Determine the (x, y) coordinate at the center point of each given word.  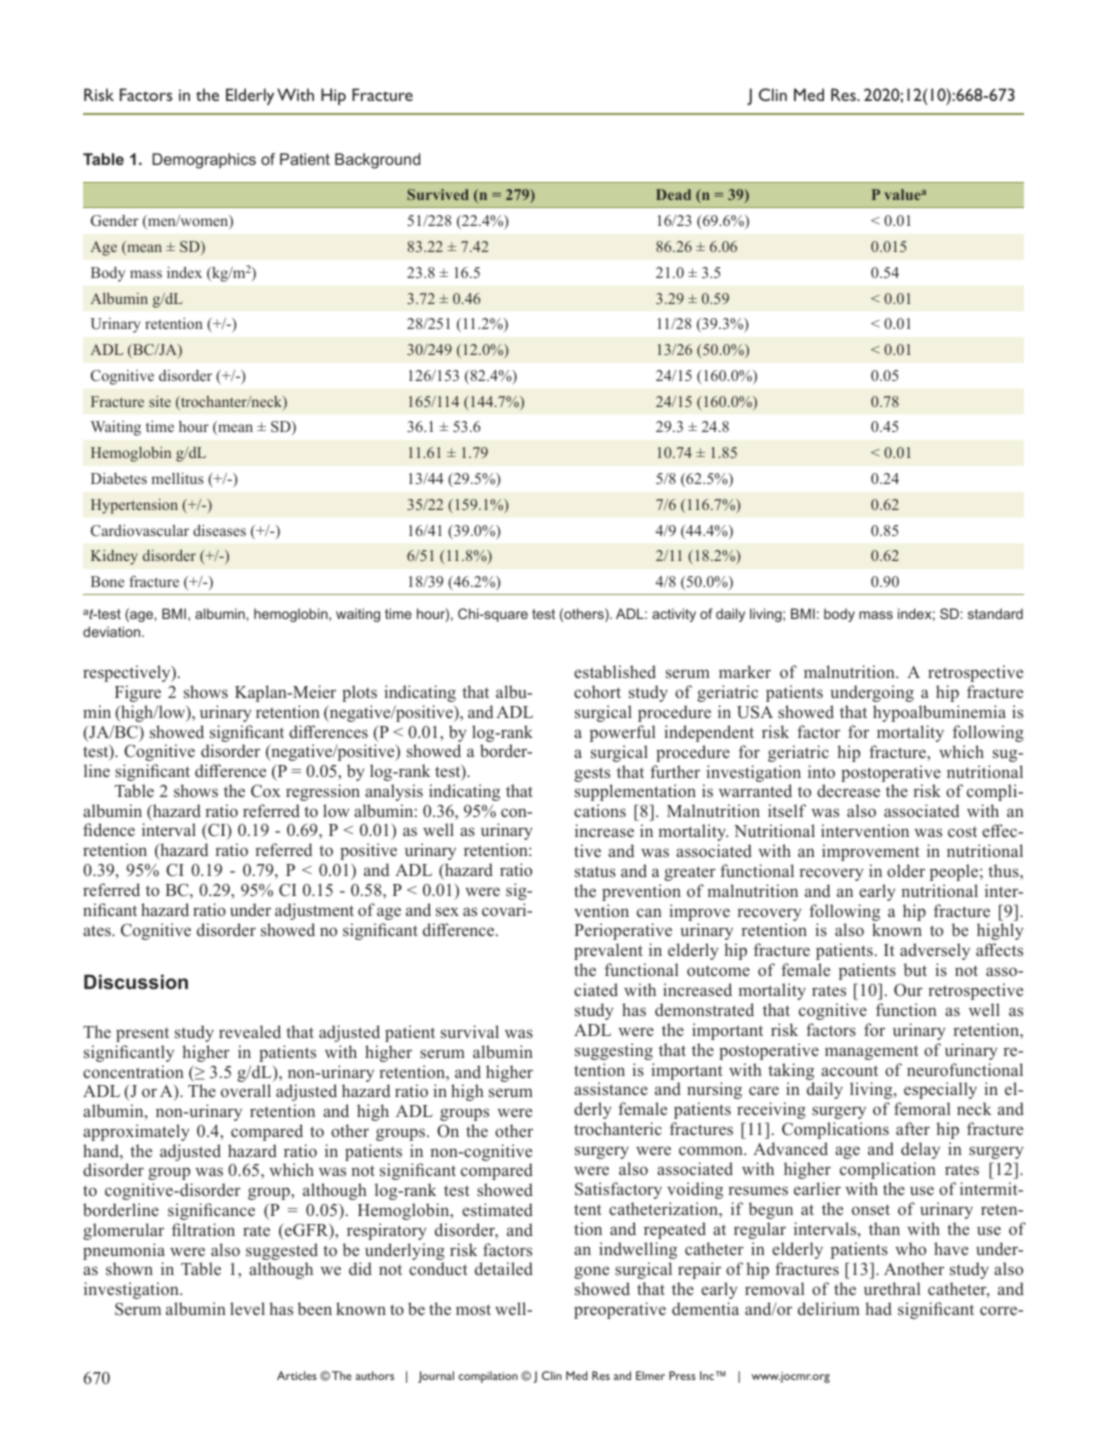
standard (995, 613)
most (473, 1309)
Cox (266, 791)
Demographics (204, 161)
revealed (250, 1031)
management (872, 1052)
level (247, 1308)
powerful (622, 733)
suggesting (614, 1051)
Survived (438, 194)
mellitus (177, 478)
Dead (673, 194)
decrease (848, 790)
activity (674, 615)
